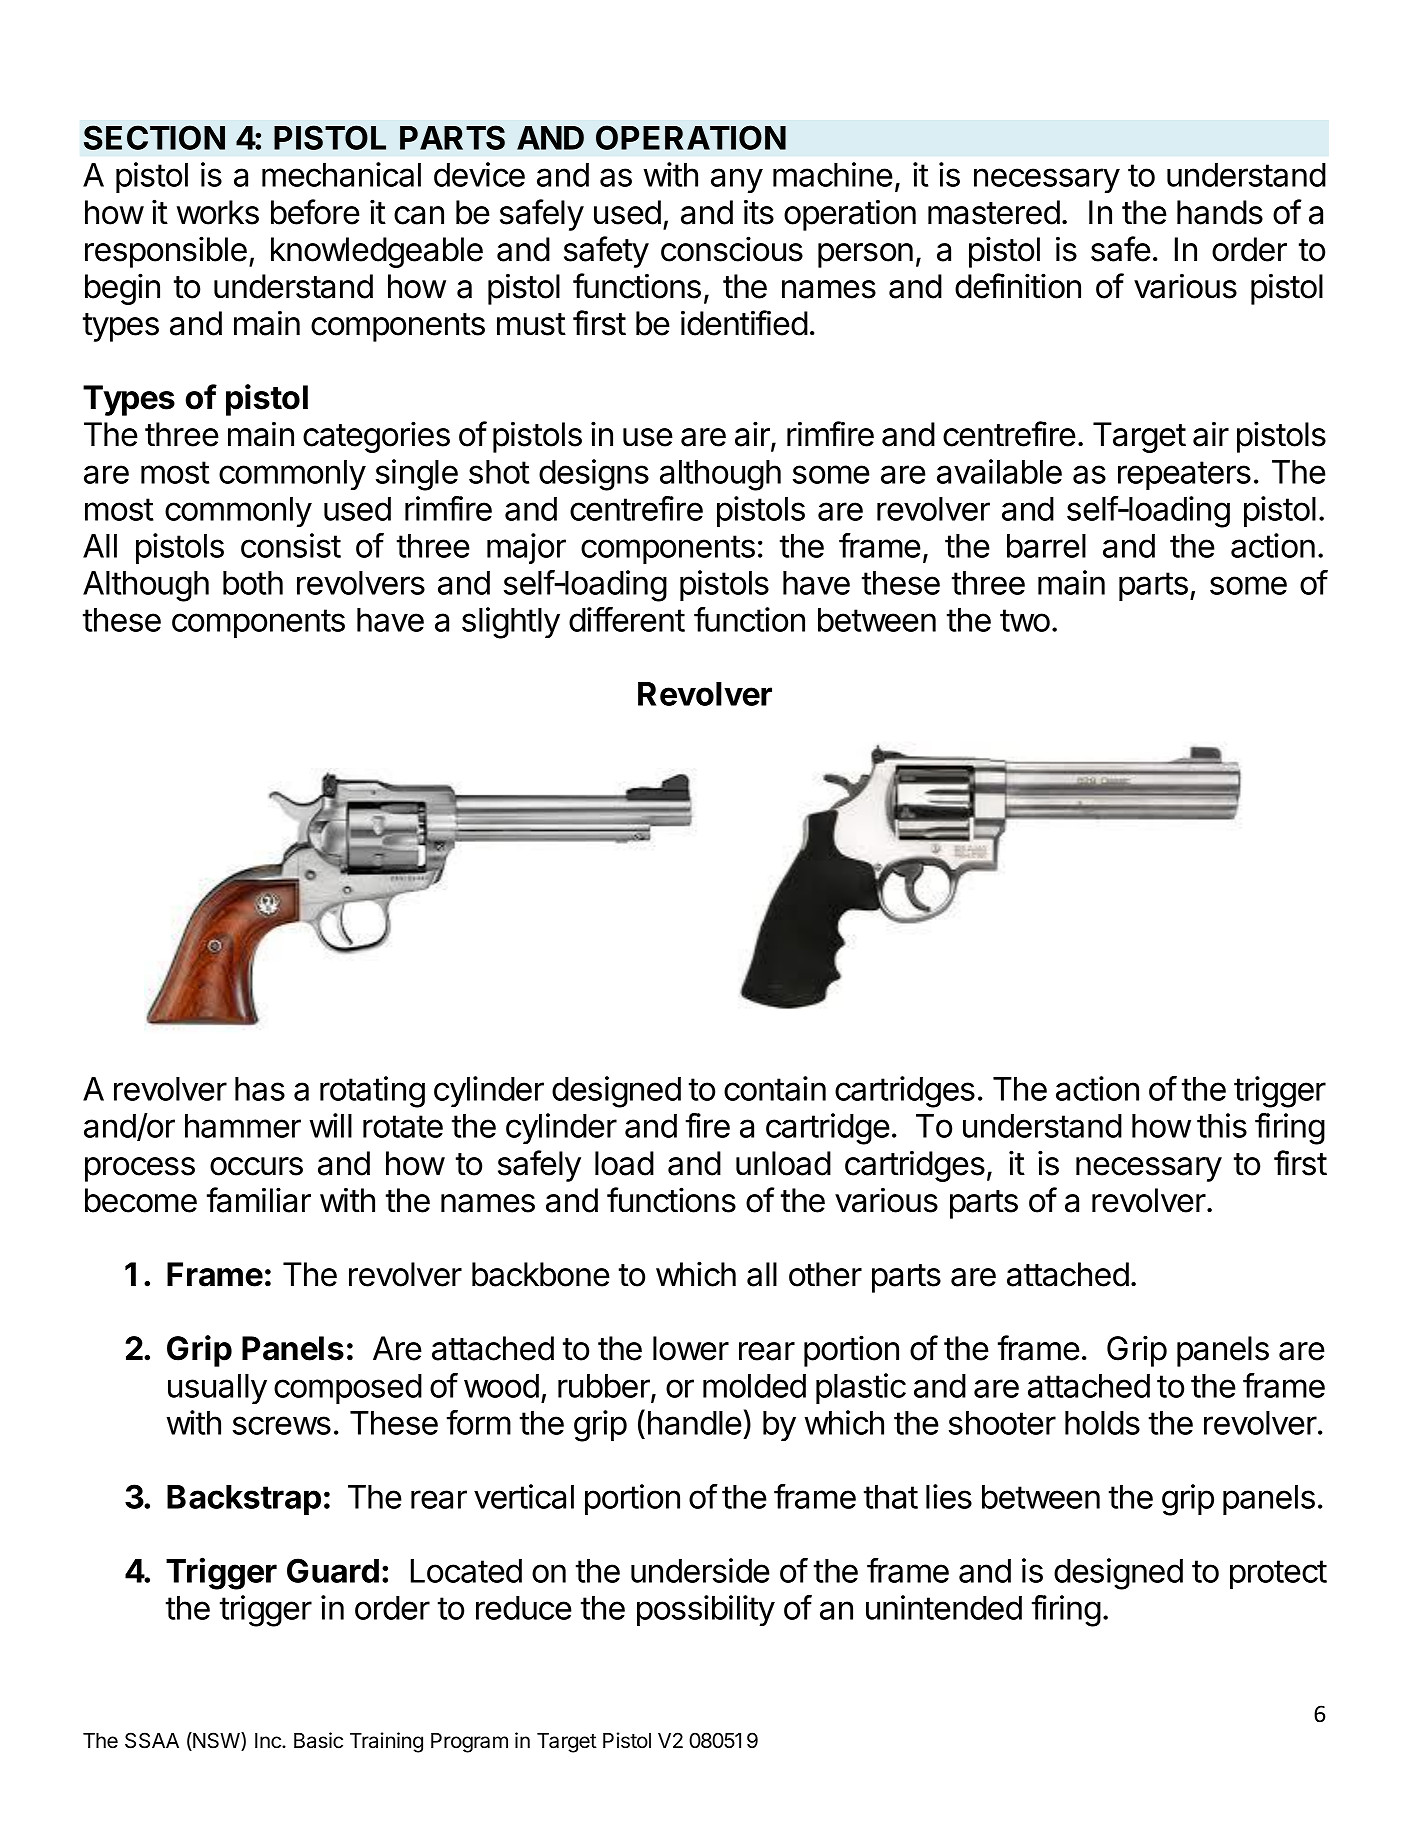 This screenshot has height=1823, width=1409. What do you see at coordinates (1220, 212) in the screenshot?
I see `hands` at bounding box center [1220, 212].
